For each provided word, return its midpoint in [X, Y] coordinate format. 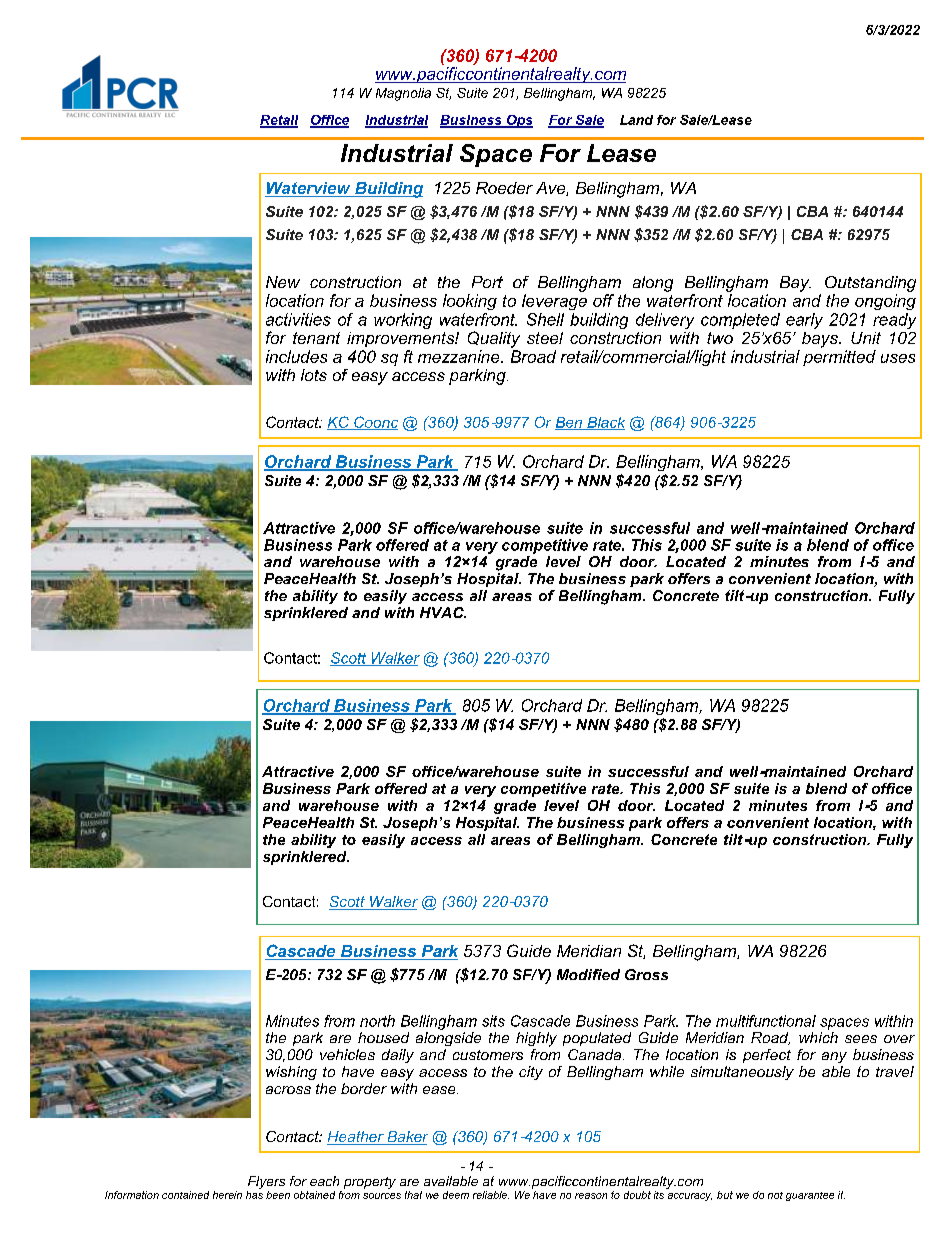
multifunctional [766, 1021]
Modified [588, 974]
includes [296, 356]
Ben [569, 423]
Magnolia [403, 94]
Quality [494, 339]
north [377, 1021]
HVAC [443, 612]
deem [456, 1195]
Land [636, 120]
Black [605, 423]
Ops [518, 121]
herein [227, 1195]
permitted [839, 358]
